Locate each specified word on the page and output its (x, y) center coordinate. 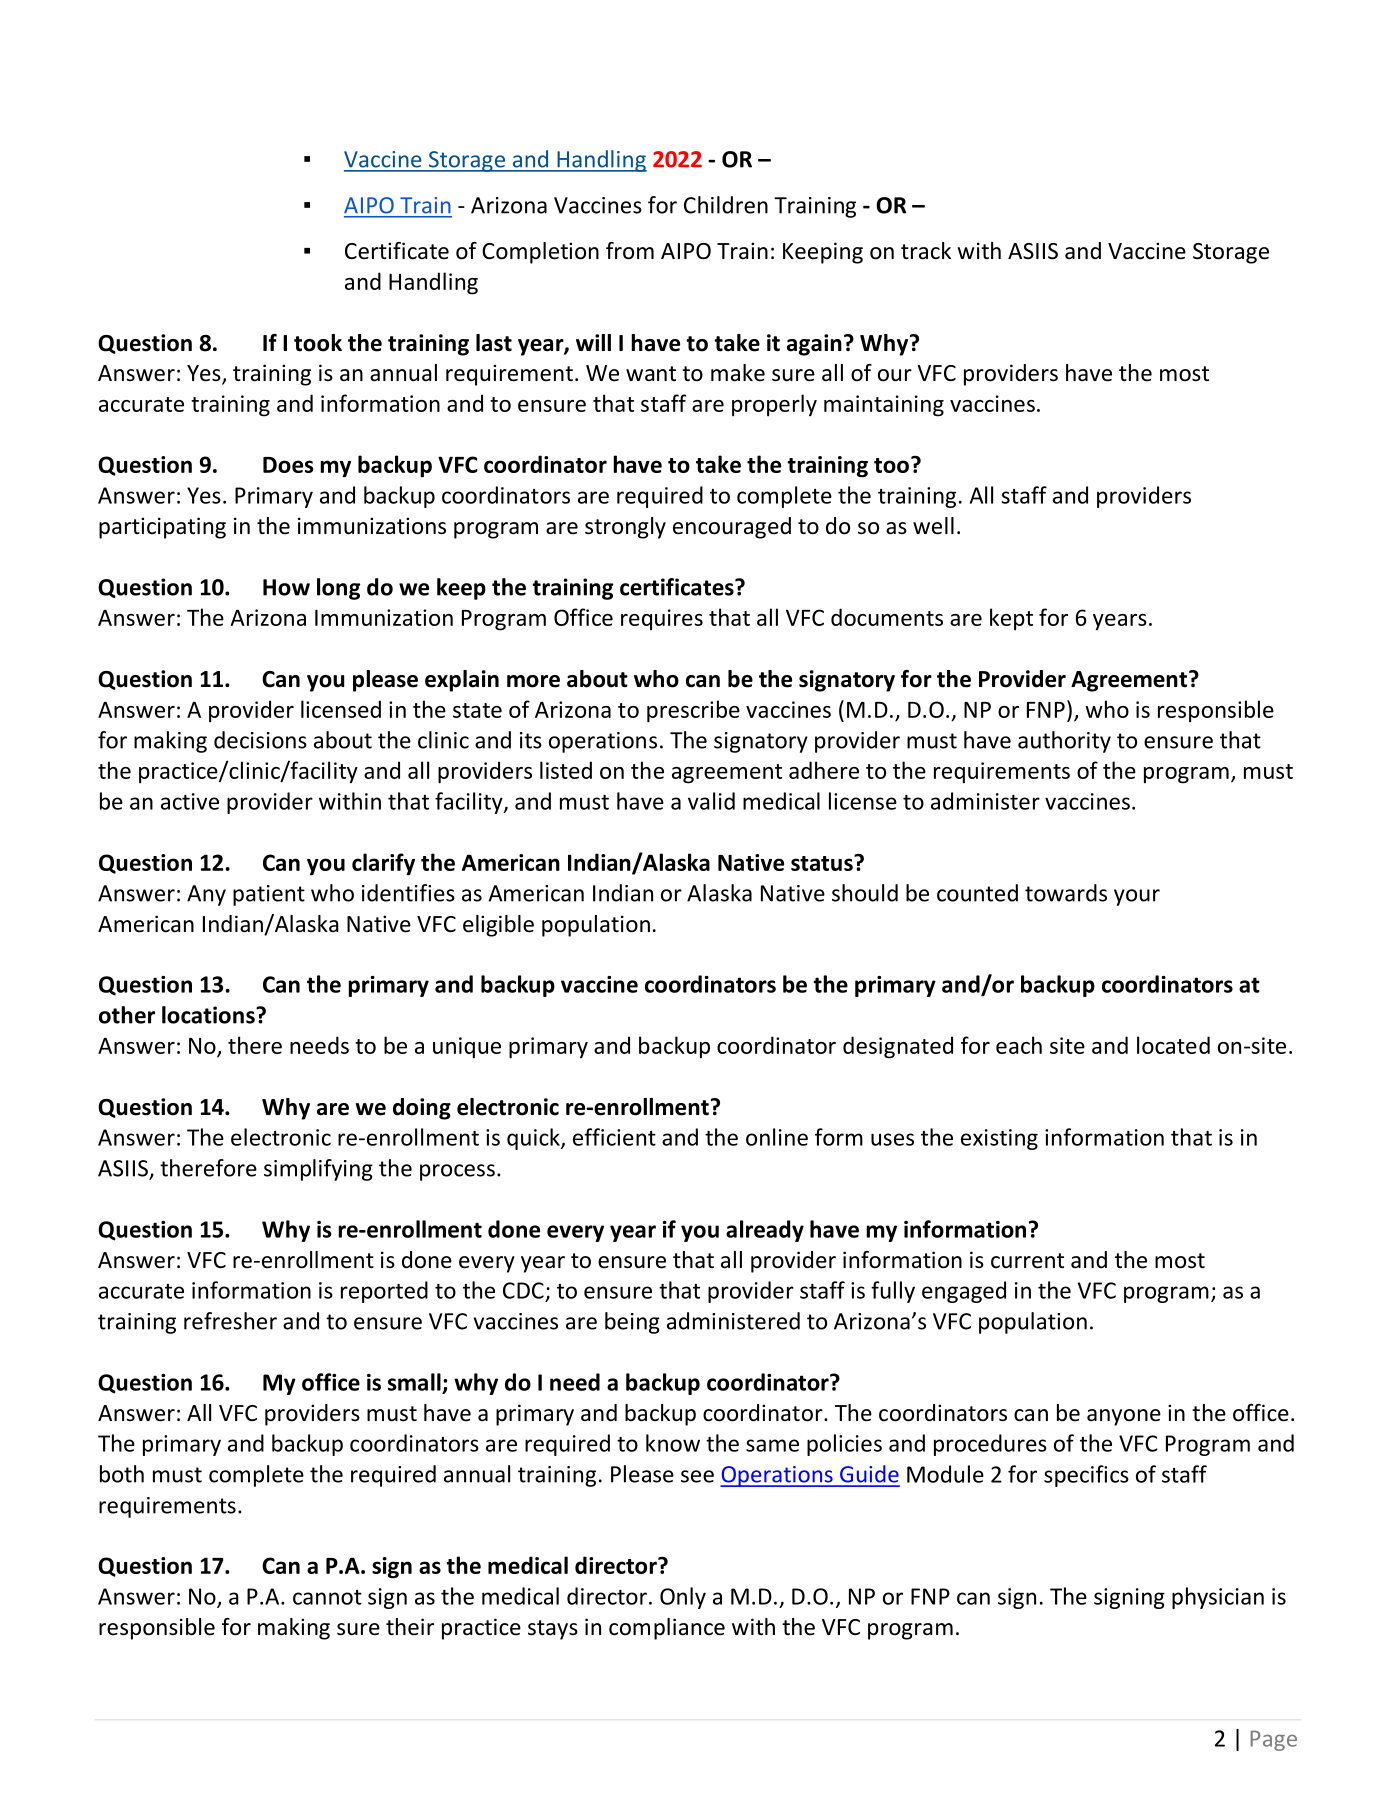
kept (1011, 619)
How (286, 587)
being (632, 1323)
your (1137, 897)
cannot (327, 1597)
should (865, 893)
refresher (230, 1321)
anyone (1124, 1417)
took (318, 343)
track (926, 251)
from (630, 251)
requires (662, 619)
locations (209, 1015)
